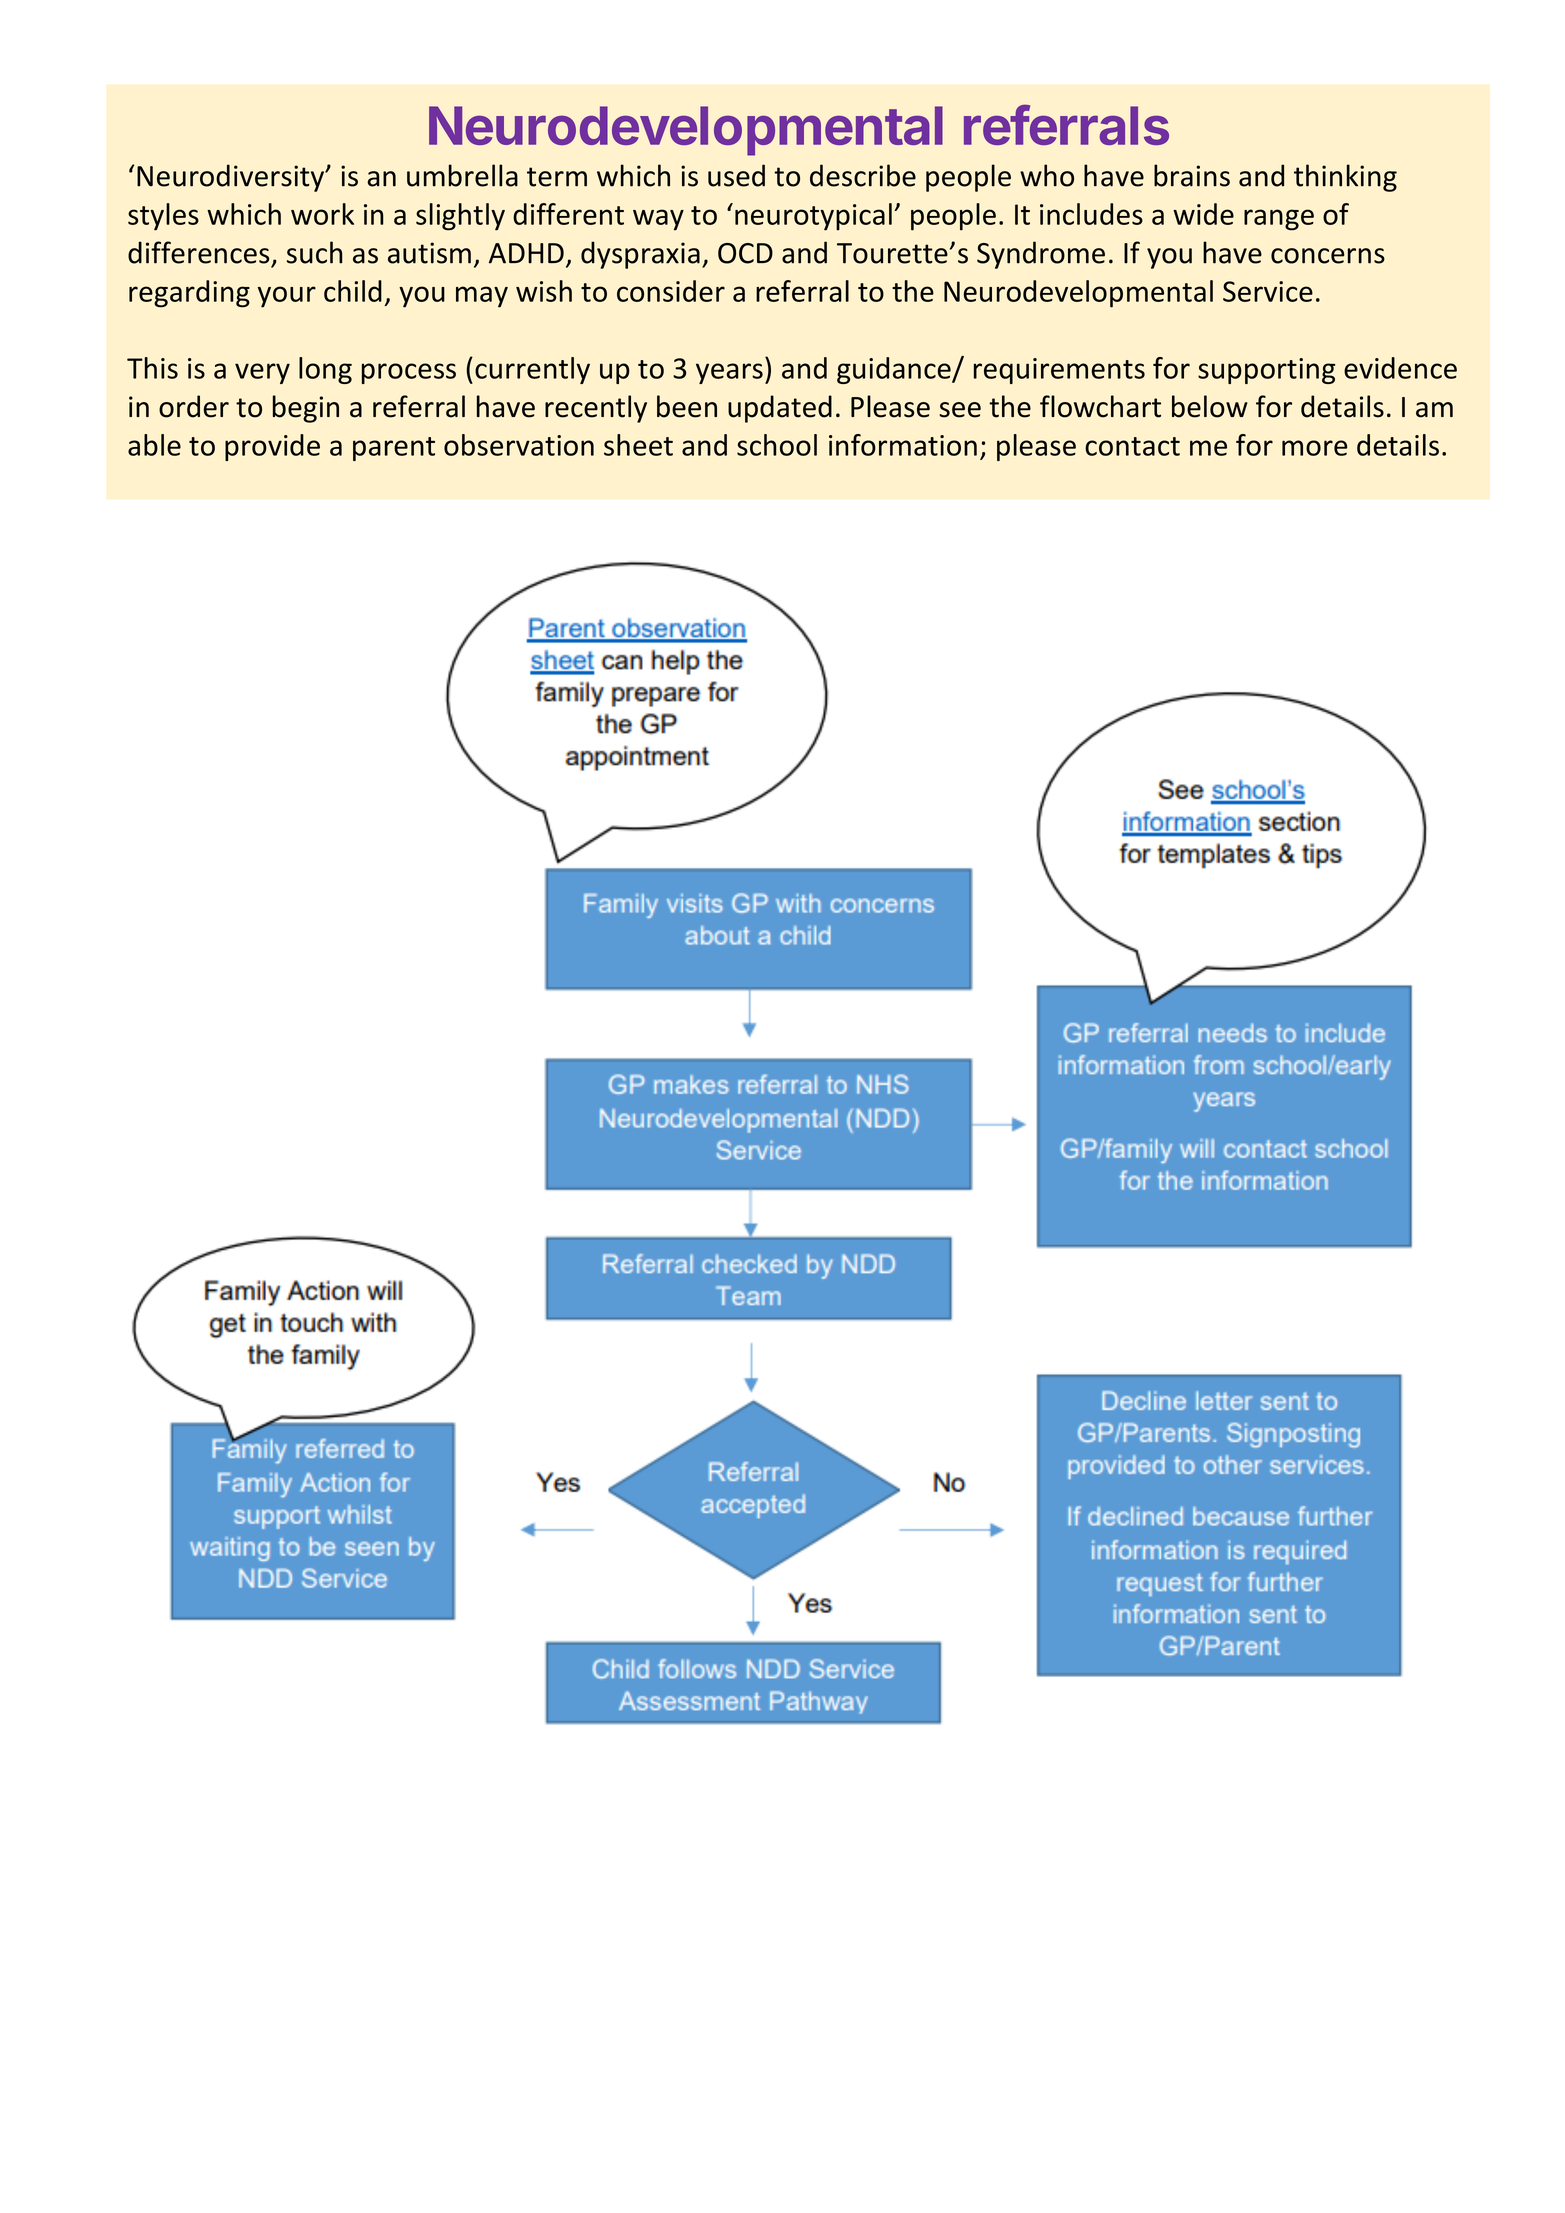 The image size is (1565, 2213). What do you see at coordinates (272, 447) in the document?
I see `provide` at bounding box center [272, 447].
